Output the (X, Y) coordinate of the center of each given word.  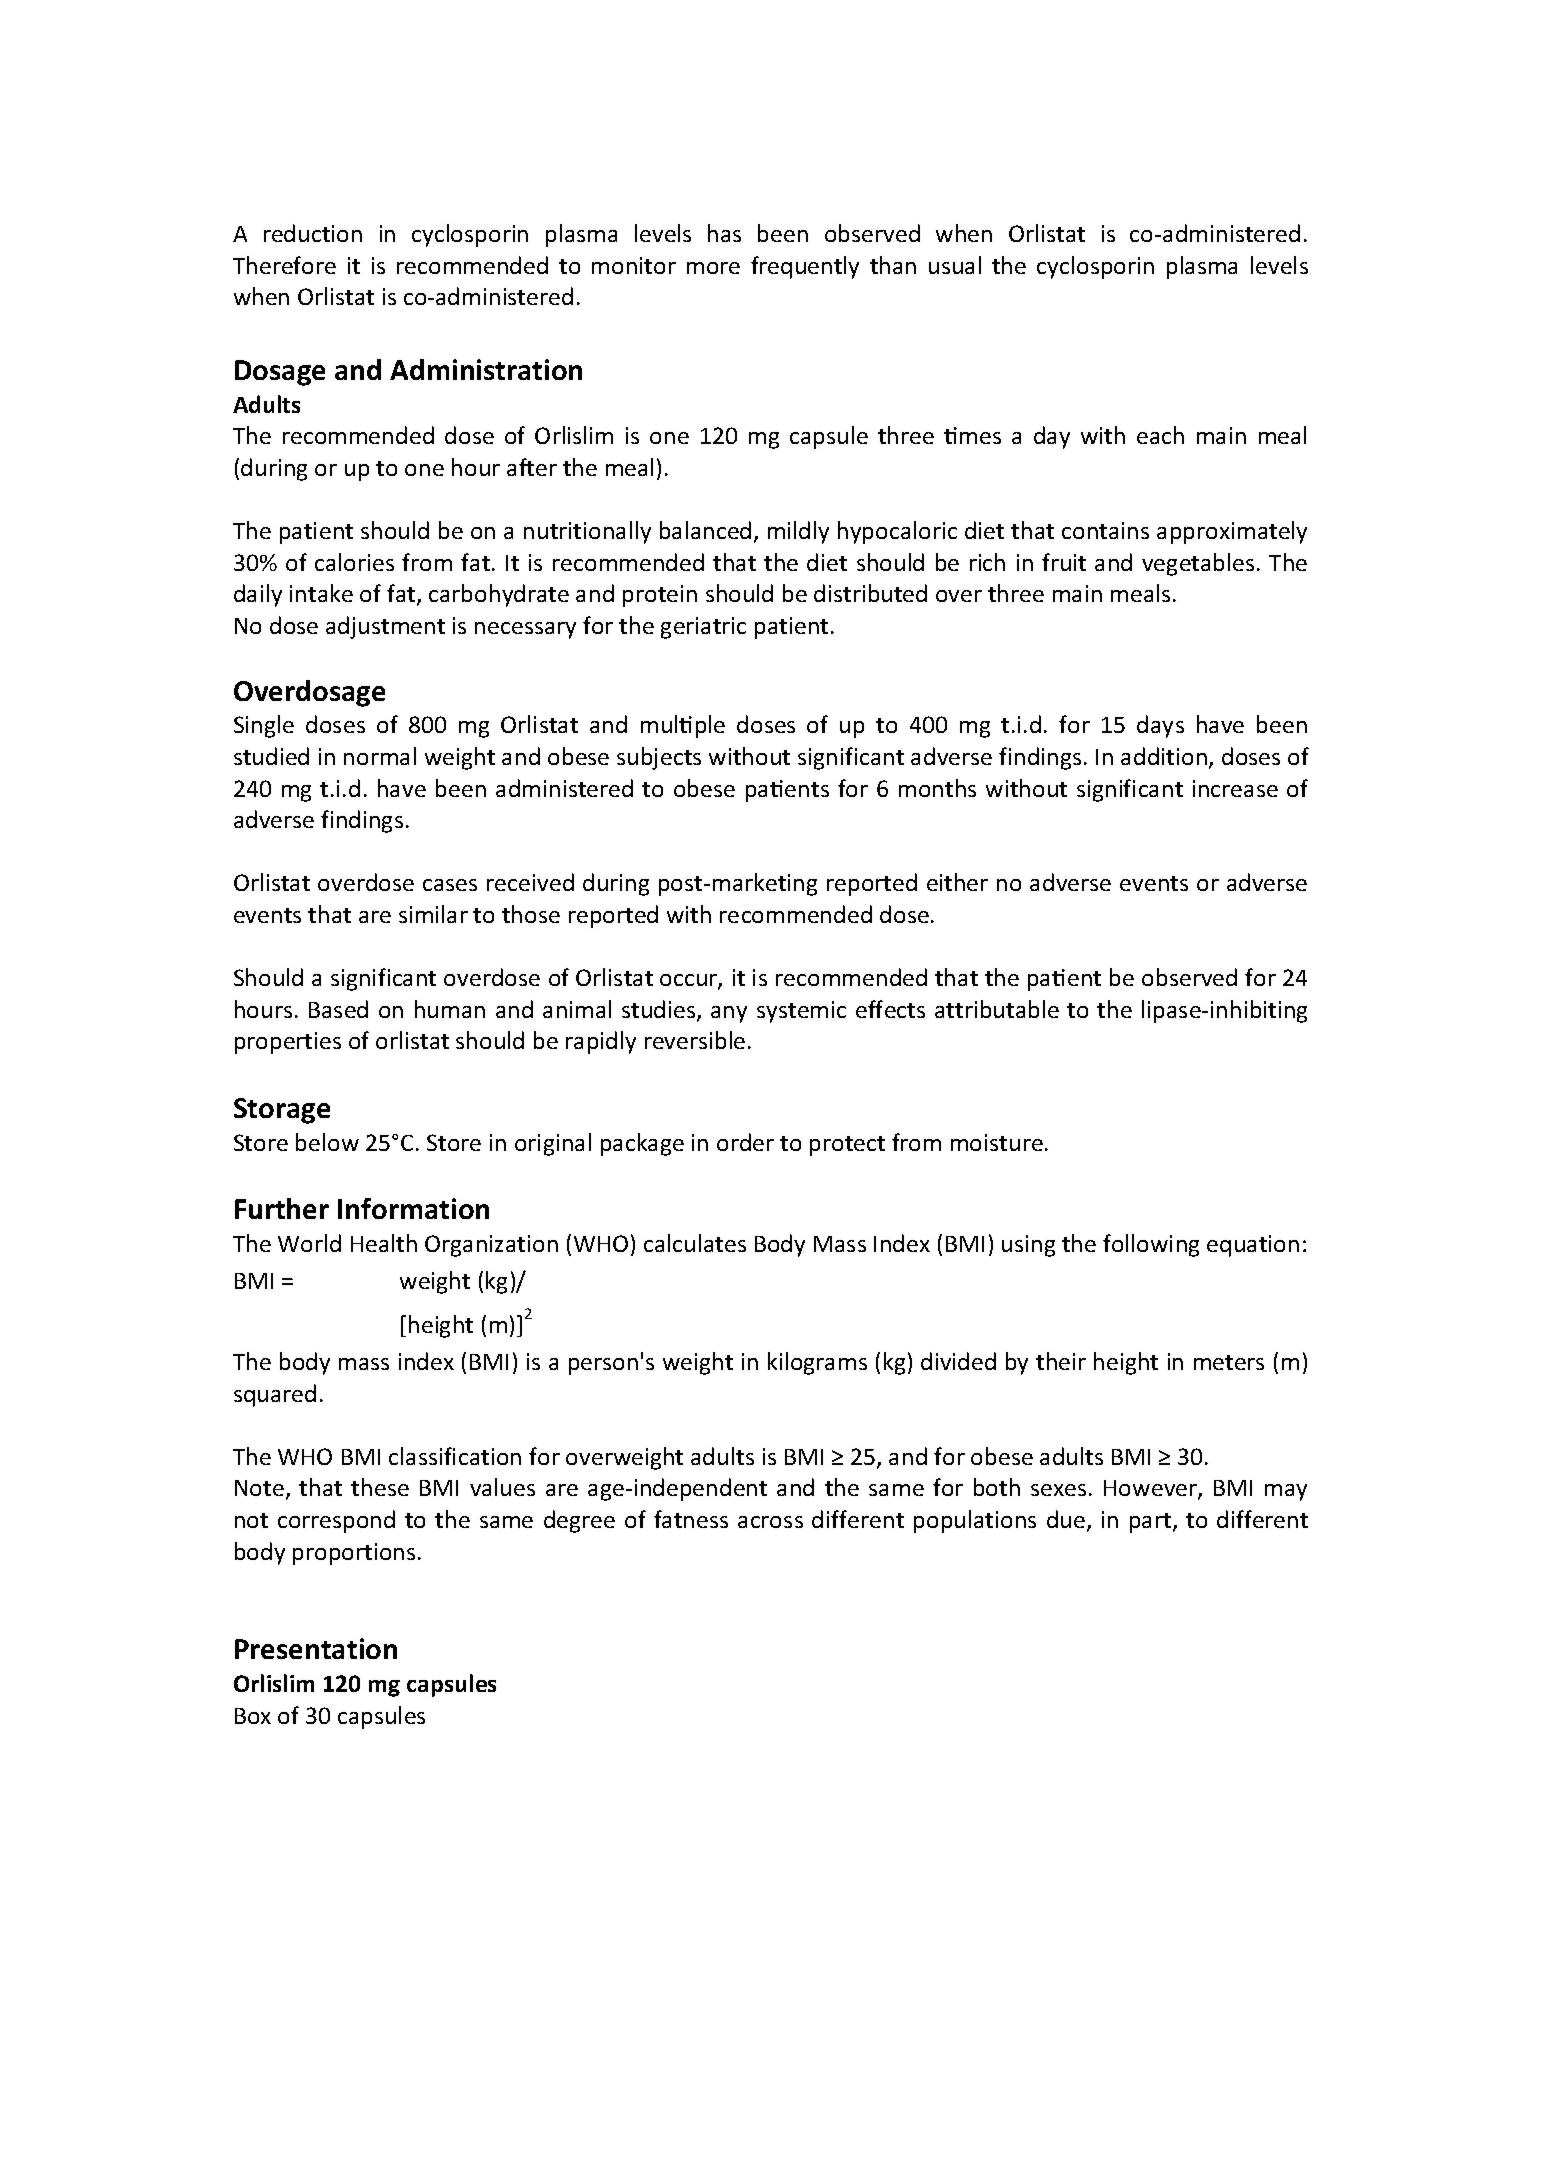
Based (338, 1009)
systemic (801, 1012)
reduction (313, 233)
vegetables (1198, 564)
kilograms (817, 1363)
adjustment (385, 627)
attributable (997, 1009)
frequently (805, 267)
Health (384, 1243)
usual (955, 265)
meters (1229, 1362)
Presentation (316, 1648)
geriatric (703, 628)
